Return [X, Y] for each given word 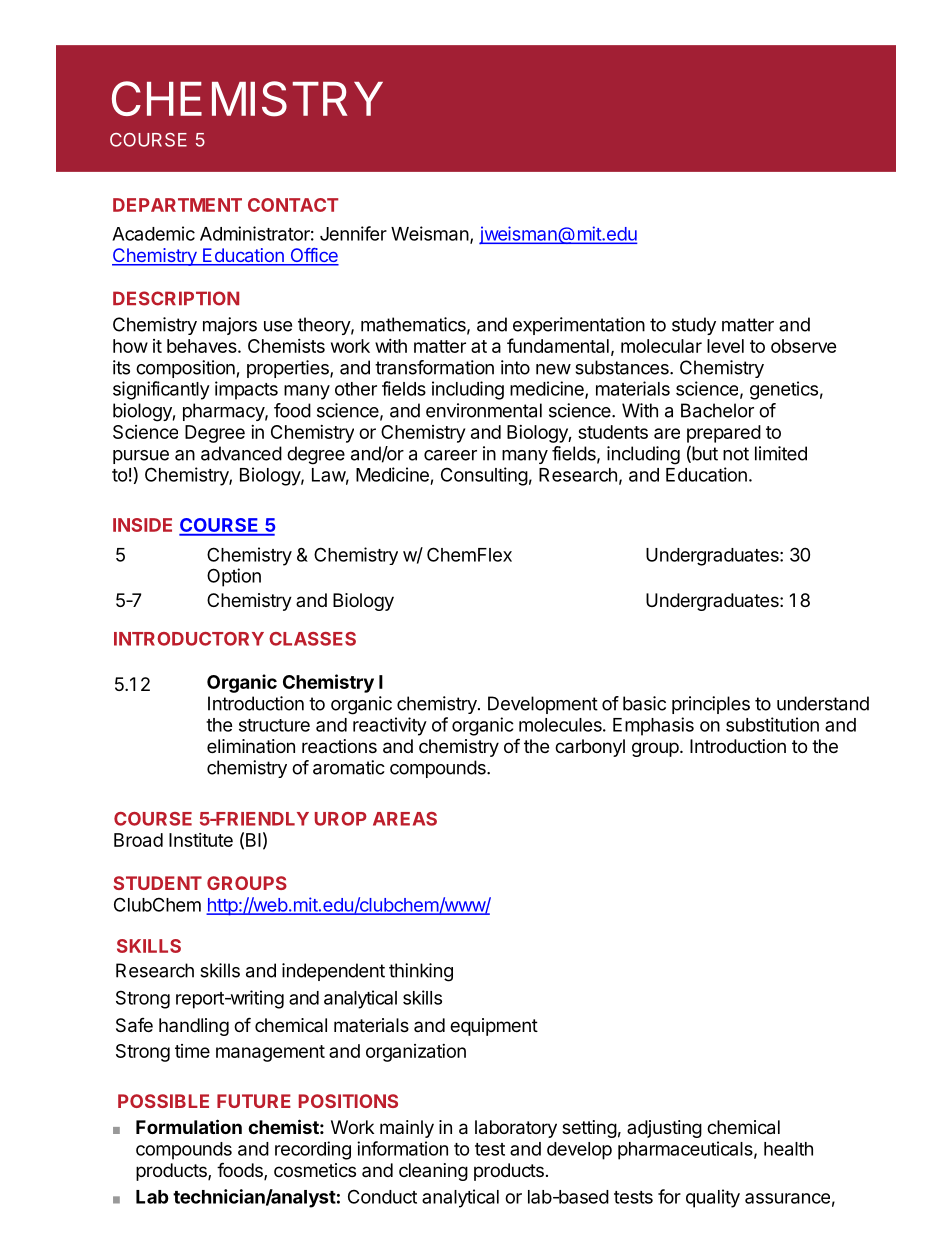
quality [713, 1198]
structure [274, 725]
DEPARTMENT [177, 205]
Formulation [189, 1126]
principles [711, 705]
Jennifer [353, 233]
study [694, 326]
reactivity [390, 726]
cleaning [433, 1172]
